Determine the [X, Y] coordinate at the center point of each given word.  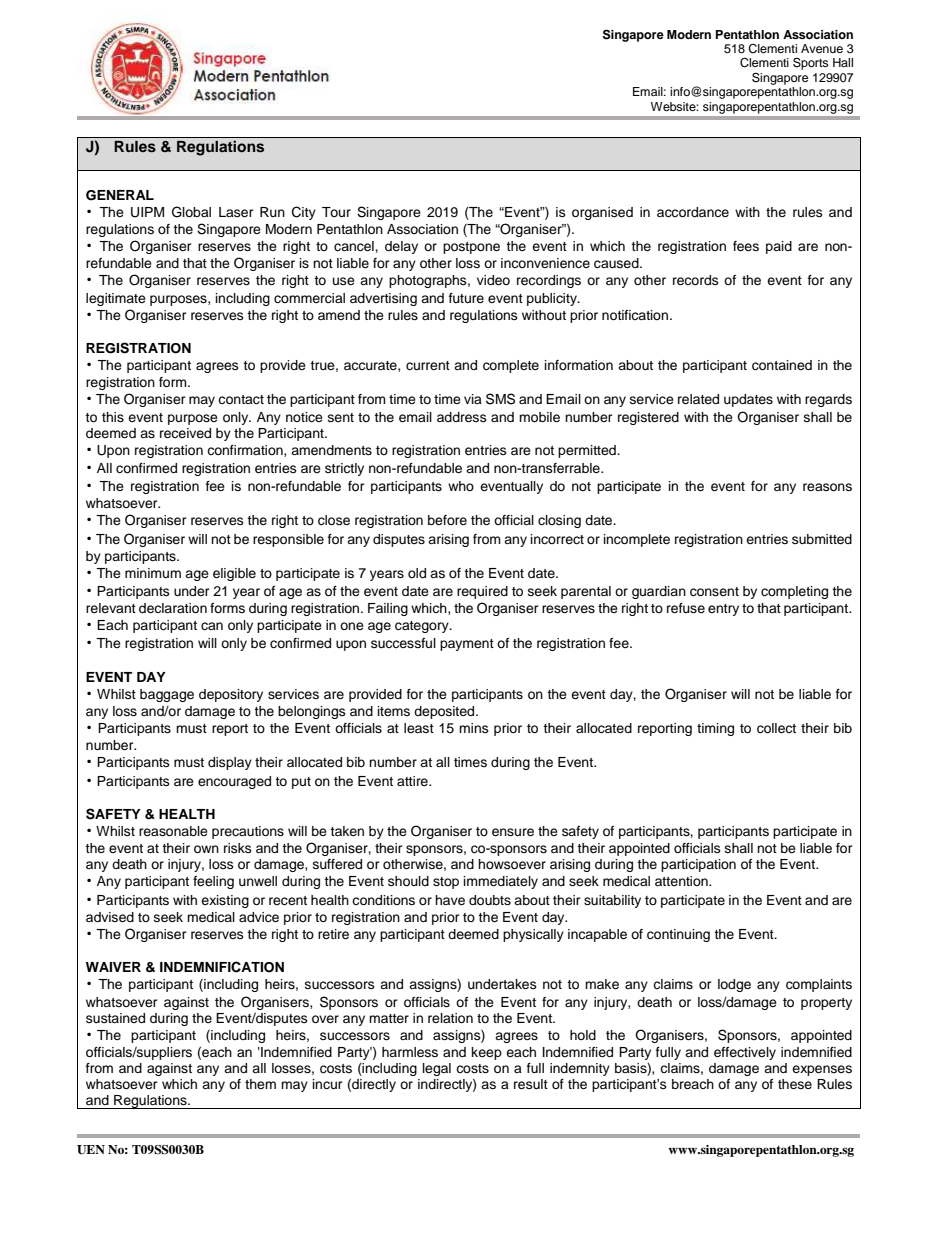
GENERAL [120, 195]
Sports [811, 63]
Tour [336, 212]
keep [487, 1053]
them [260, 1084]
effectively [745, 1053]
